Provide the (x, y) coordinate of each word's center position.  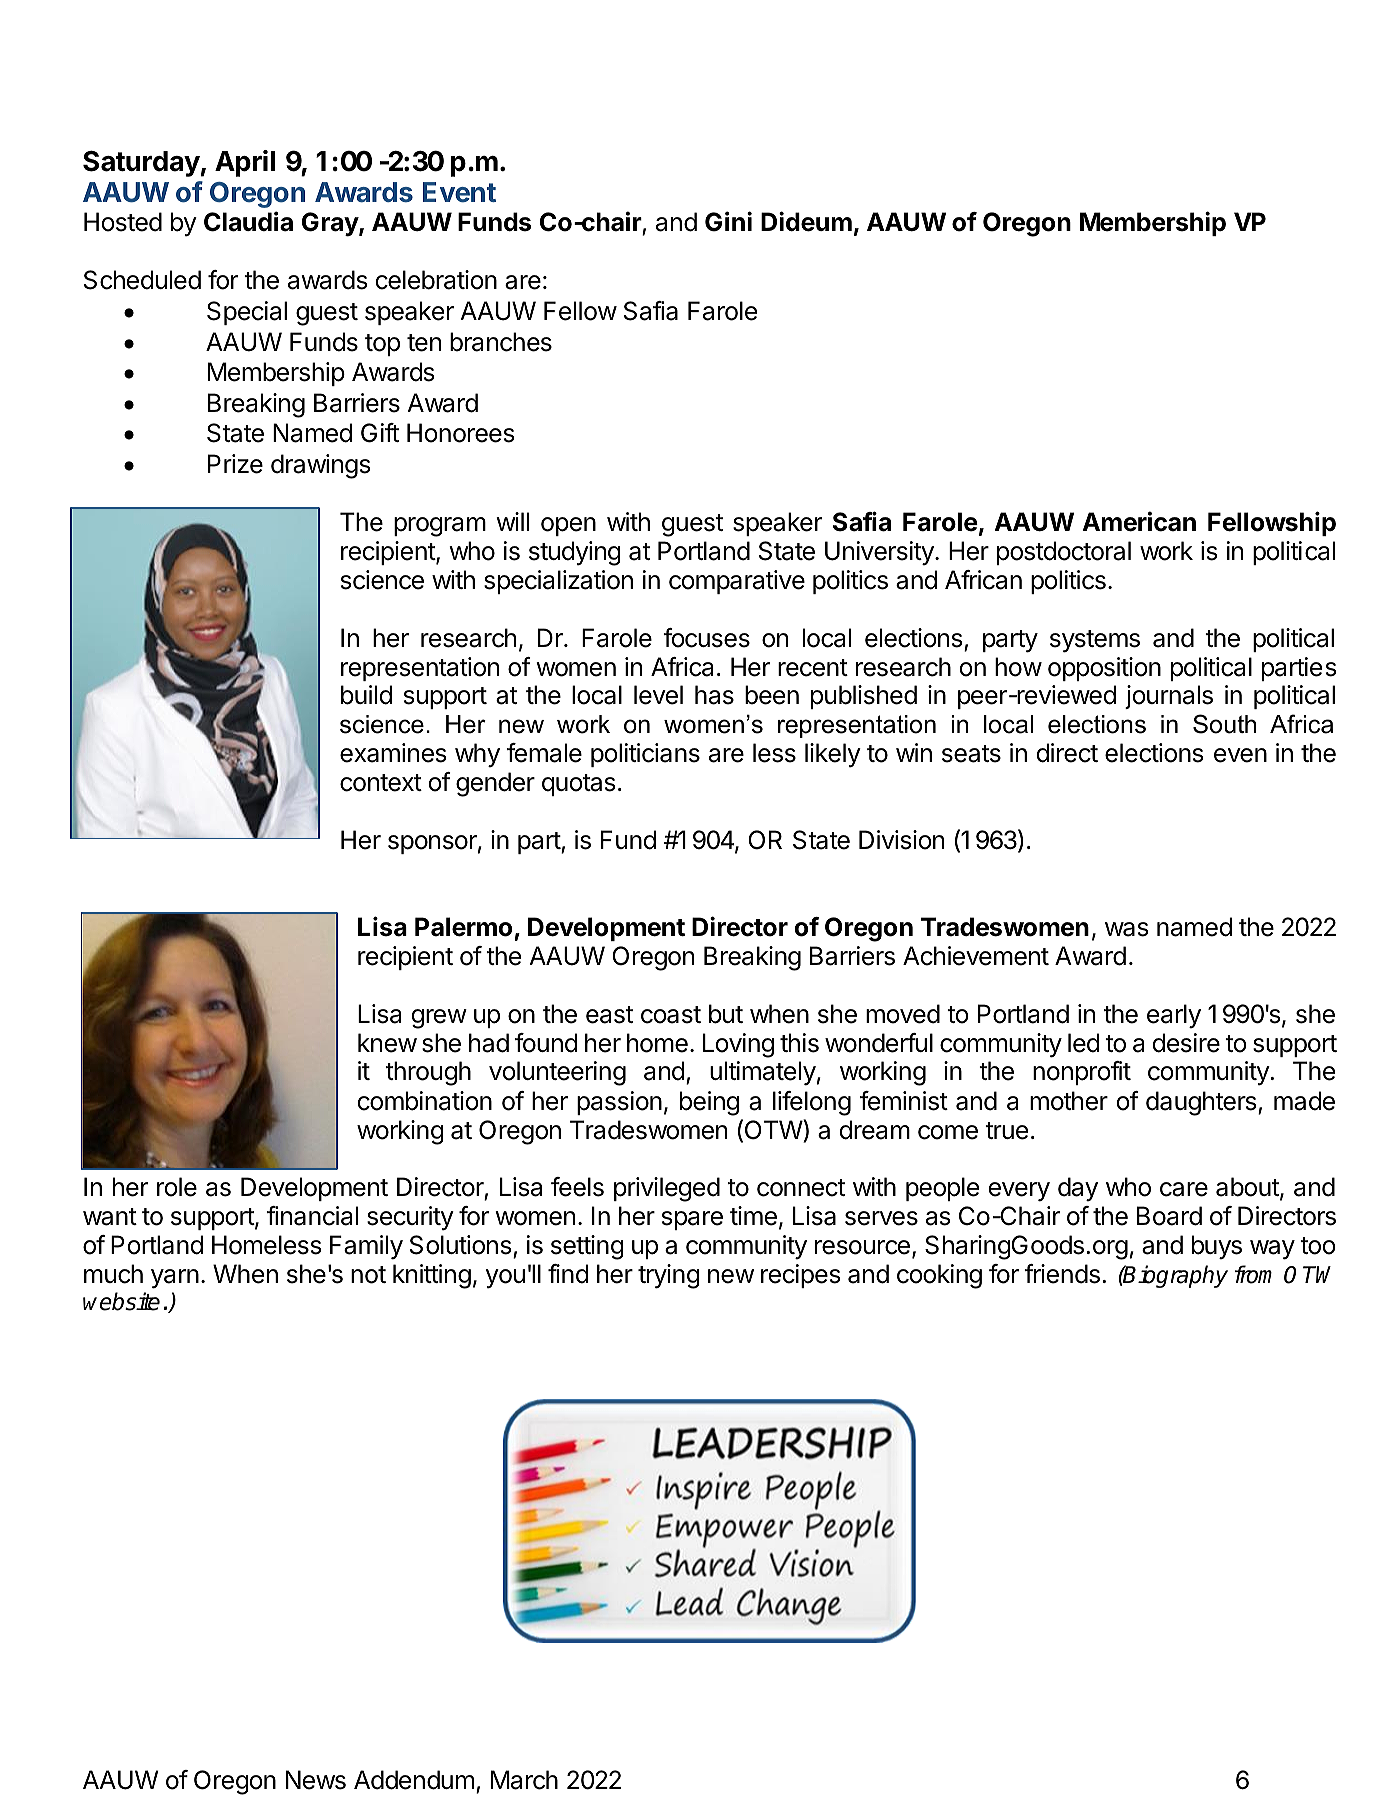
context (381, 783)
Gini (728, 221)
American (1139, 521)
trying (669, 1276)
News (316, 1780)
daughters (1202, 1103)
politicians (645, 755)
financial (312, 1216)
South (1224, 724)
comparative (737, 582)
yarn (175, 1279)
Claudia (248, 221)
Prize (235, 464)
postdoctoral (1064, 553)
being (709, 1103)
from (1253, 1274)
